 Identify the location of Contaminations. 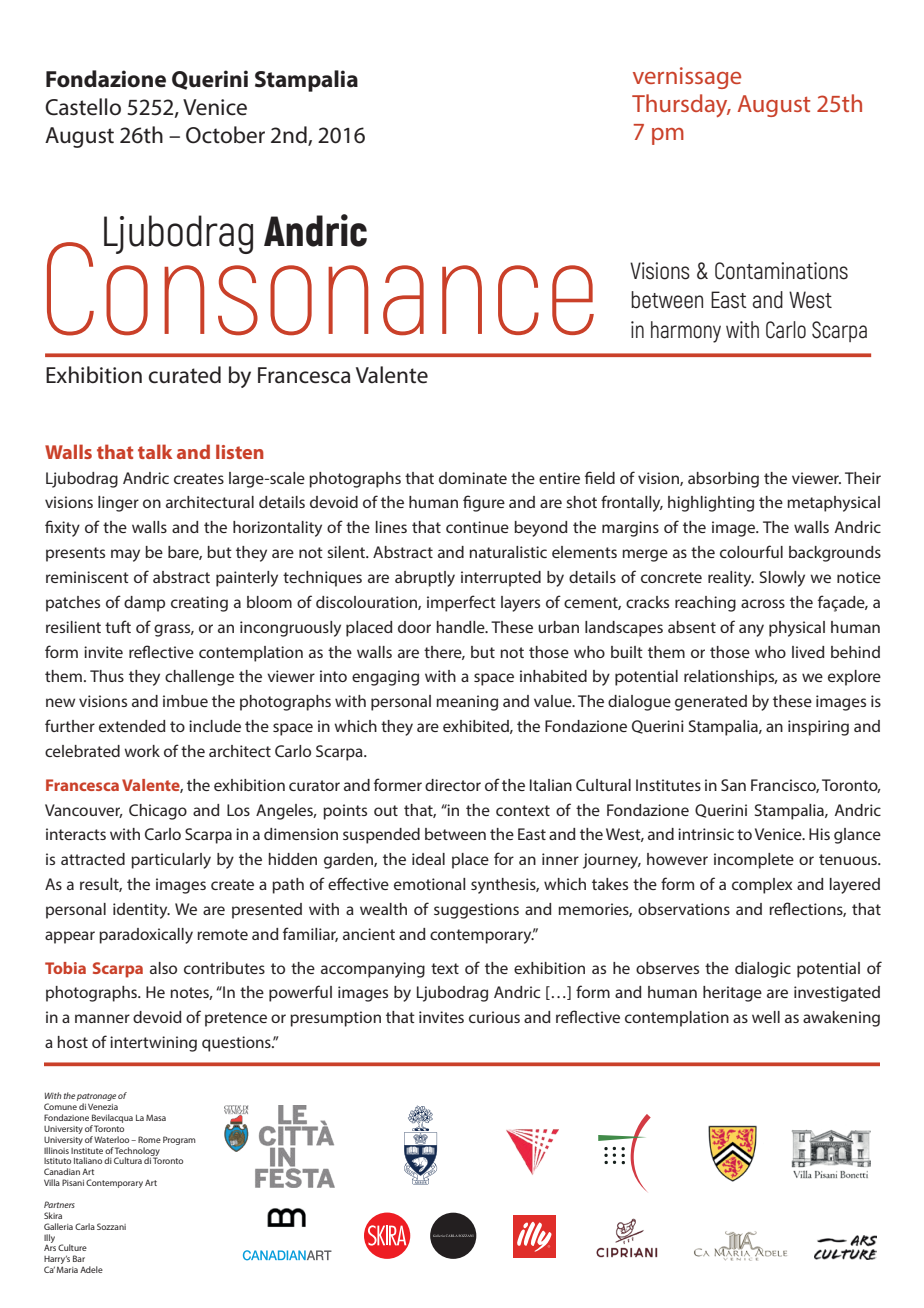
(781, 271).
